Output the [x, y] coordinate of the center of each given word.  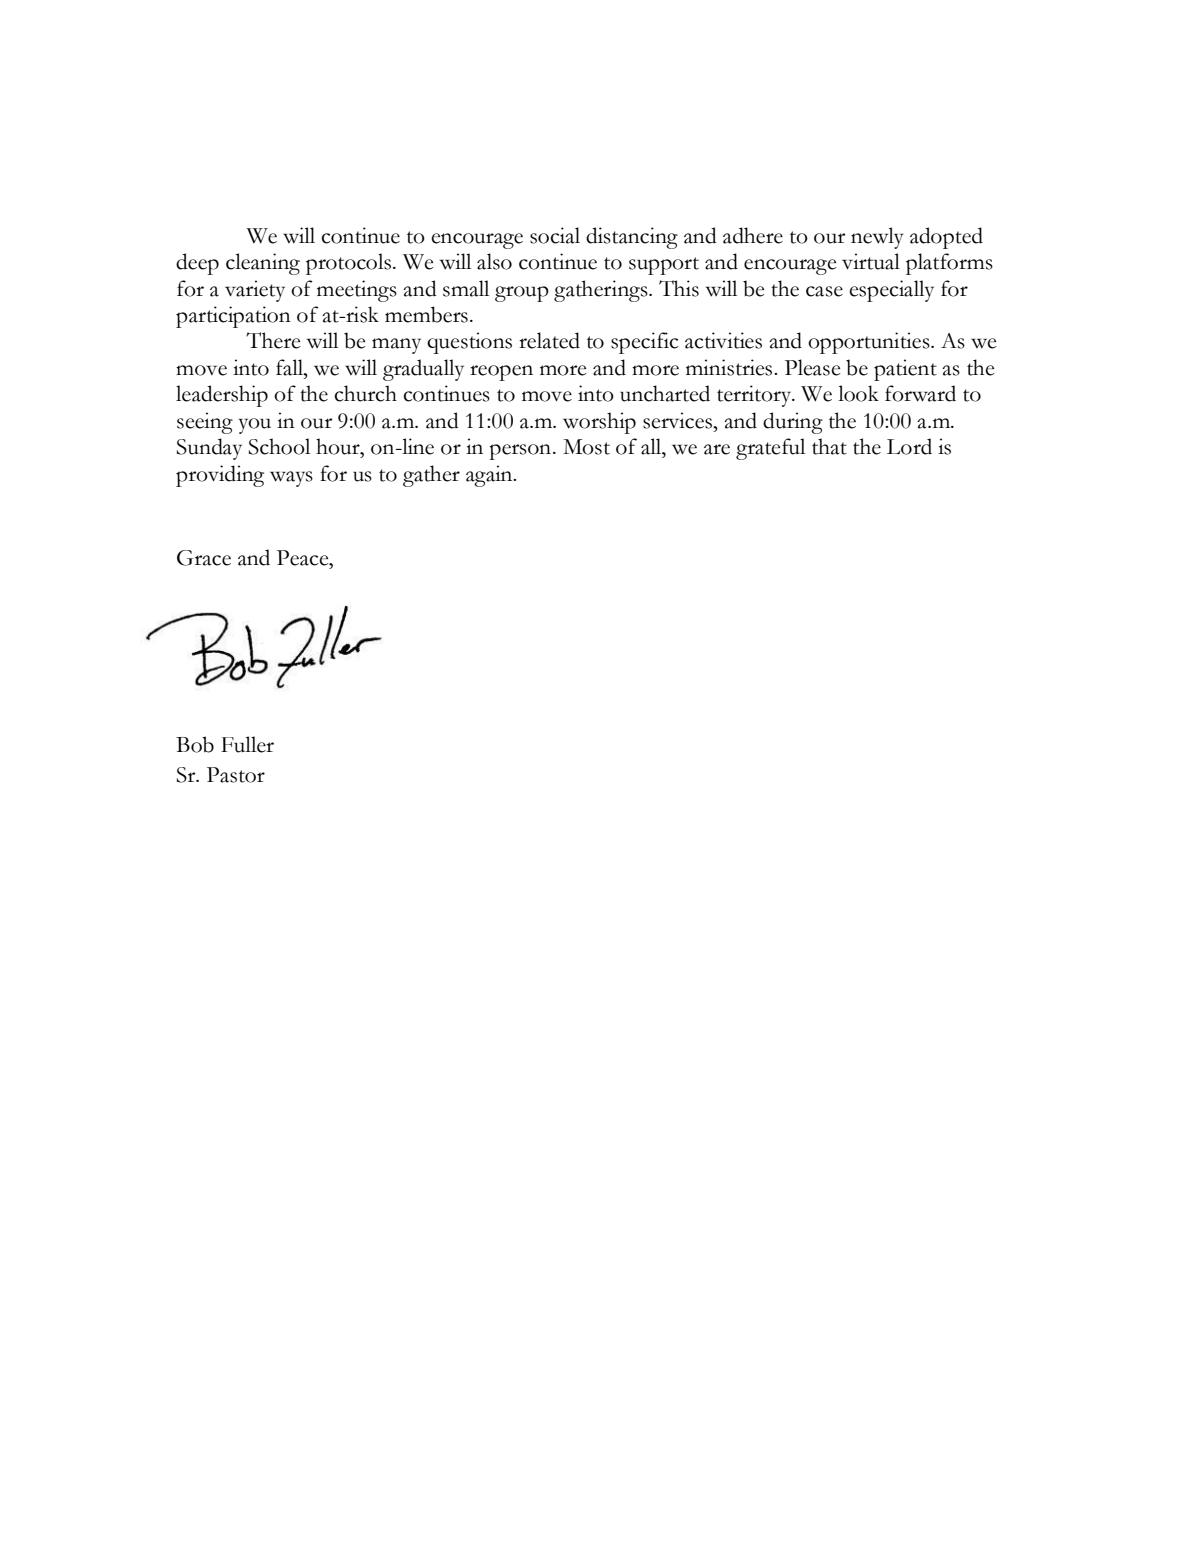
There [273, 340]
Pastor [236, 775]
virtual [871, 261]
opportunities [870, 343]
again [490, 476]
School [279, 446]
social [555, 235]
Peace [304, 558]
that [829, 446]
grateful [770, 449]
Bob [195, 744]
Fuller [247, 744]
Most [586, 447]
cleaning [263, 264]
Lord [909, 446]
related [549, 340]
